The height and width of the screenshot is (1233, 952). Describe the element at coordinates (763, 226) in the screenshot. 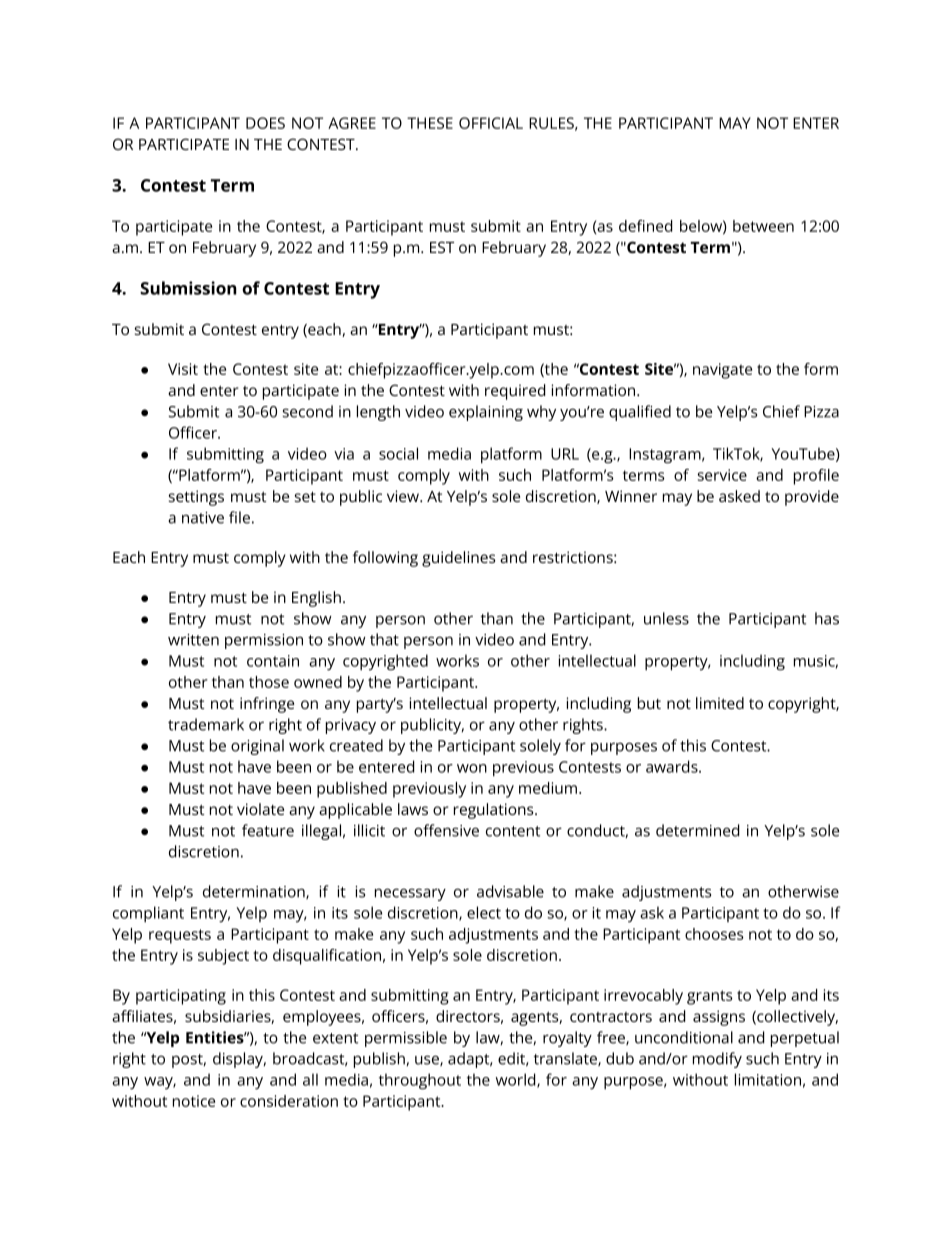

I see `between` at that location.
